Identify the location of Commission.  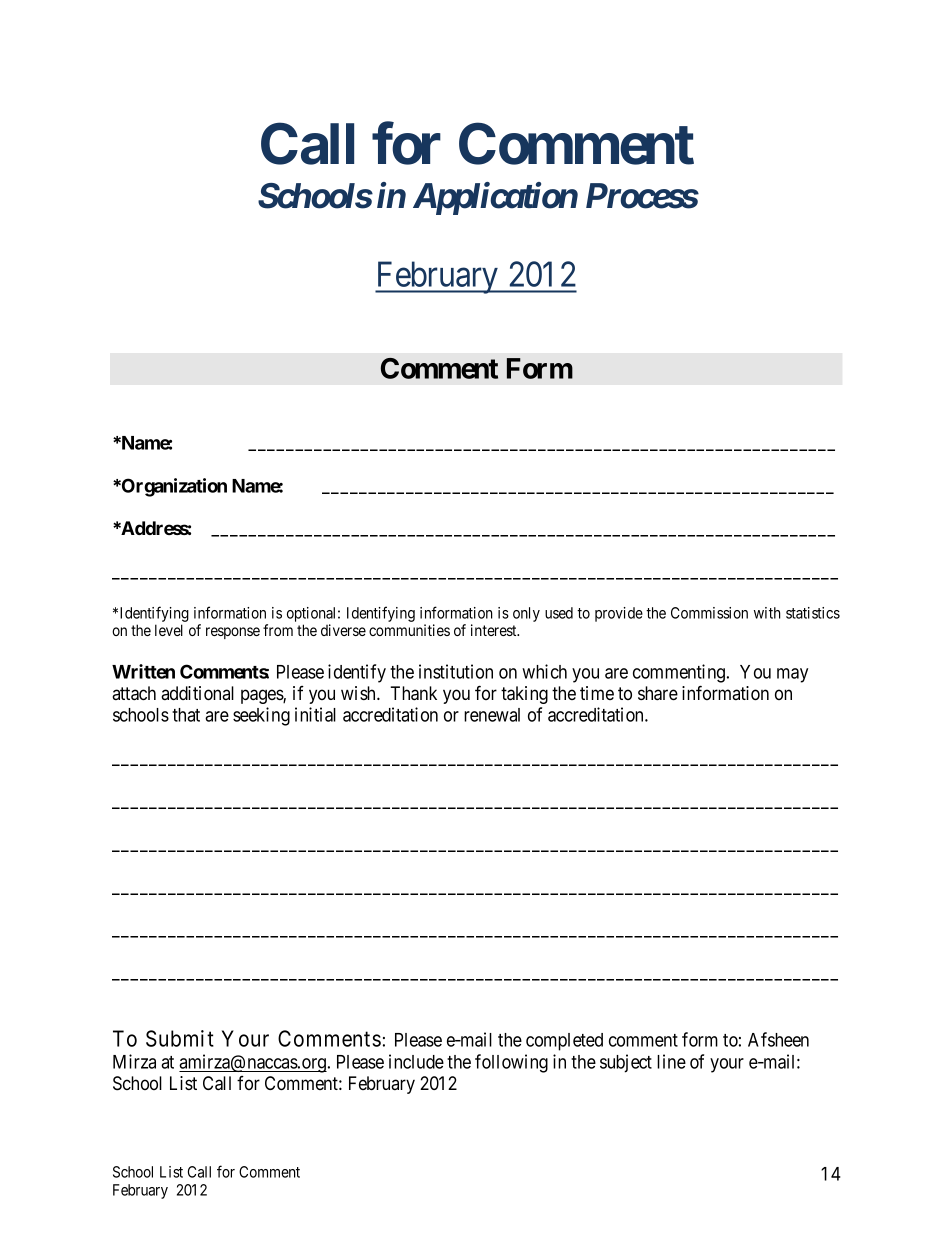
(709, 613).
